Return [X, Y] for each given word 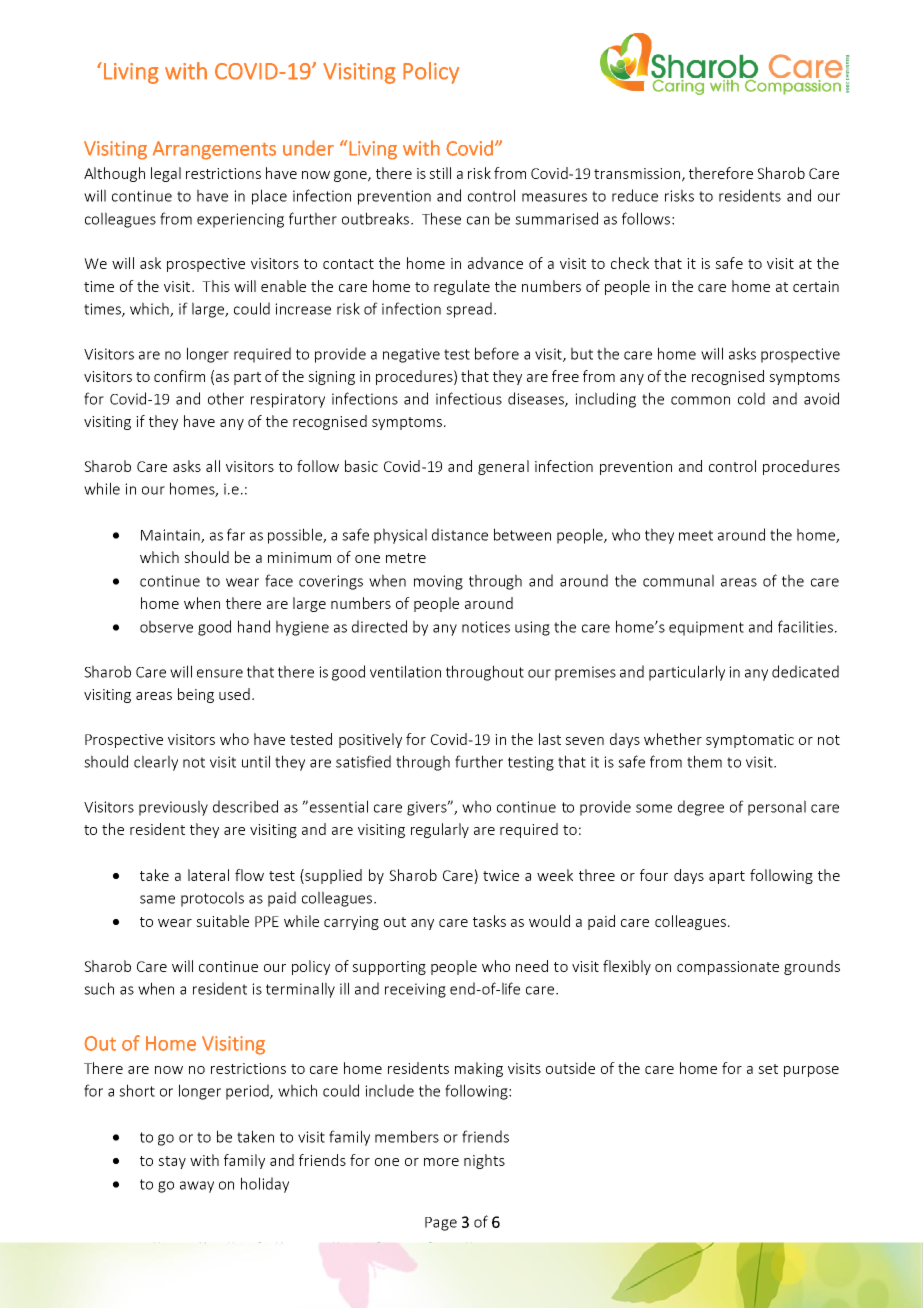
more [441, 1162]
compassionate [728, 968]
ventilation [405, 671]
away [197, 1187]
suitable [222, 921]
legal [166, 174]
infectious [469, 398]
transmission [637, 173]
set [768, 1069]
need [532, 966]
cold [751, 398]
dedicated [805, 671]
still [440, 173]
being [196, 695]
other [226, 398]
